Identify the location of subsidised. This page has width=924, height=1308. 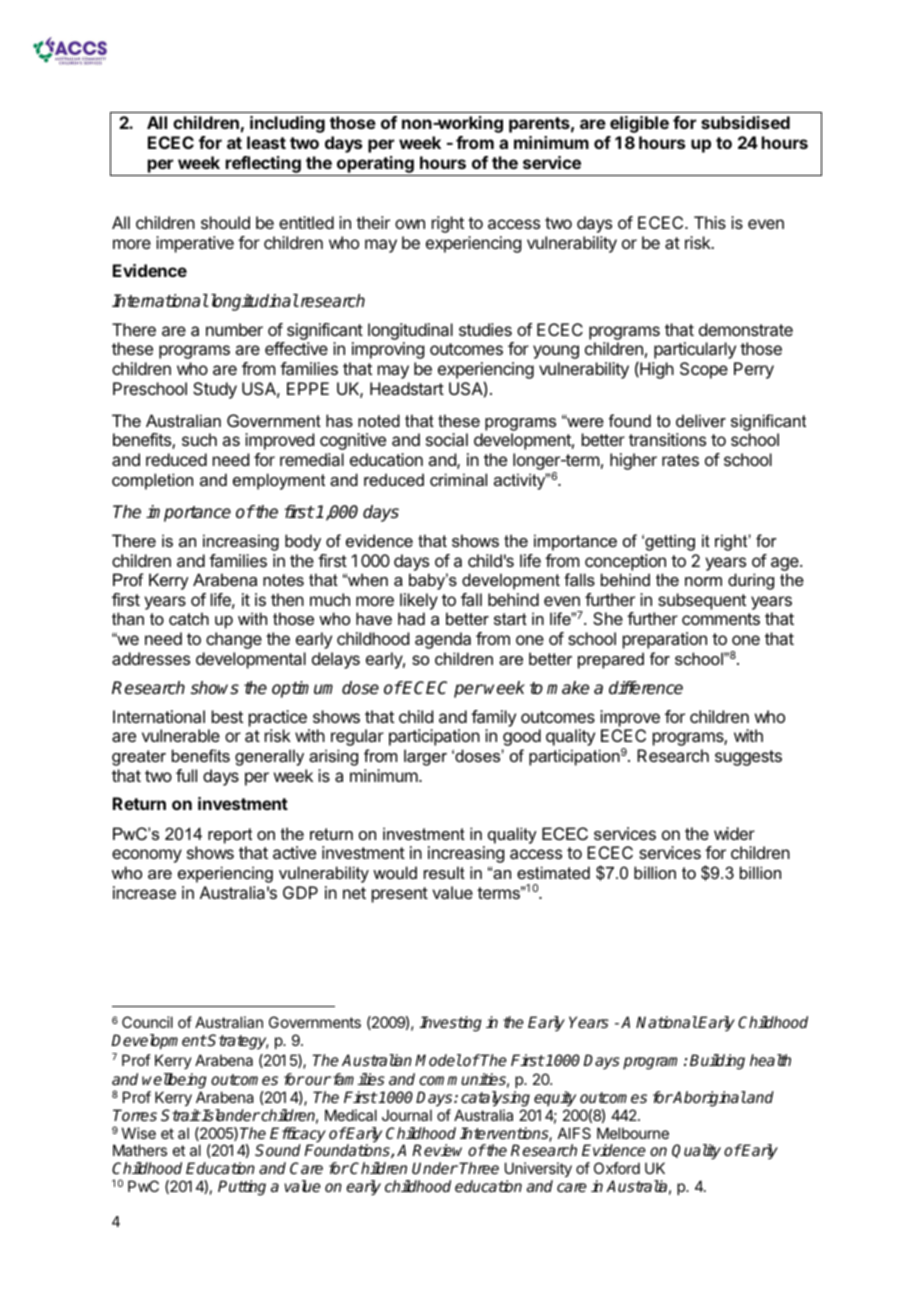
(745, 122).
